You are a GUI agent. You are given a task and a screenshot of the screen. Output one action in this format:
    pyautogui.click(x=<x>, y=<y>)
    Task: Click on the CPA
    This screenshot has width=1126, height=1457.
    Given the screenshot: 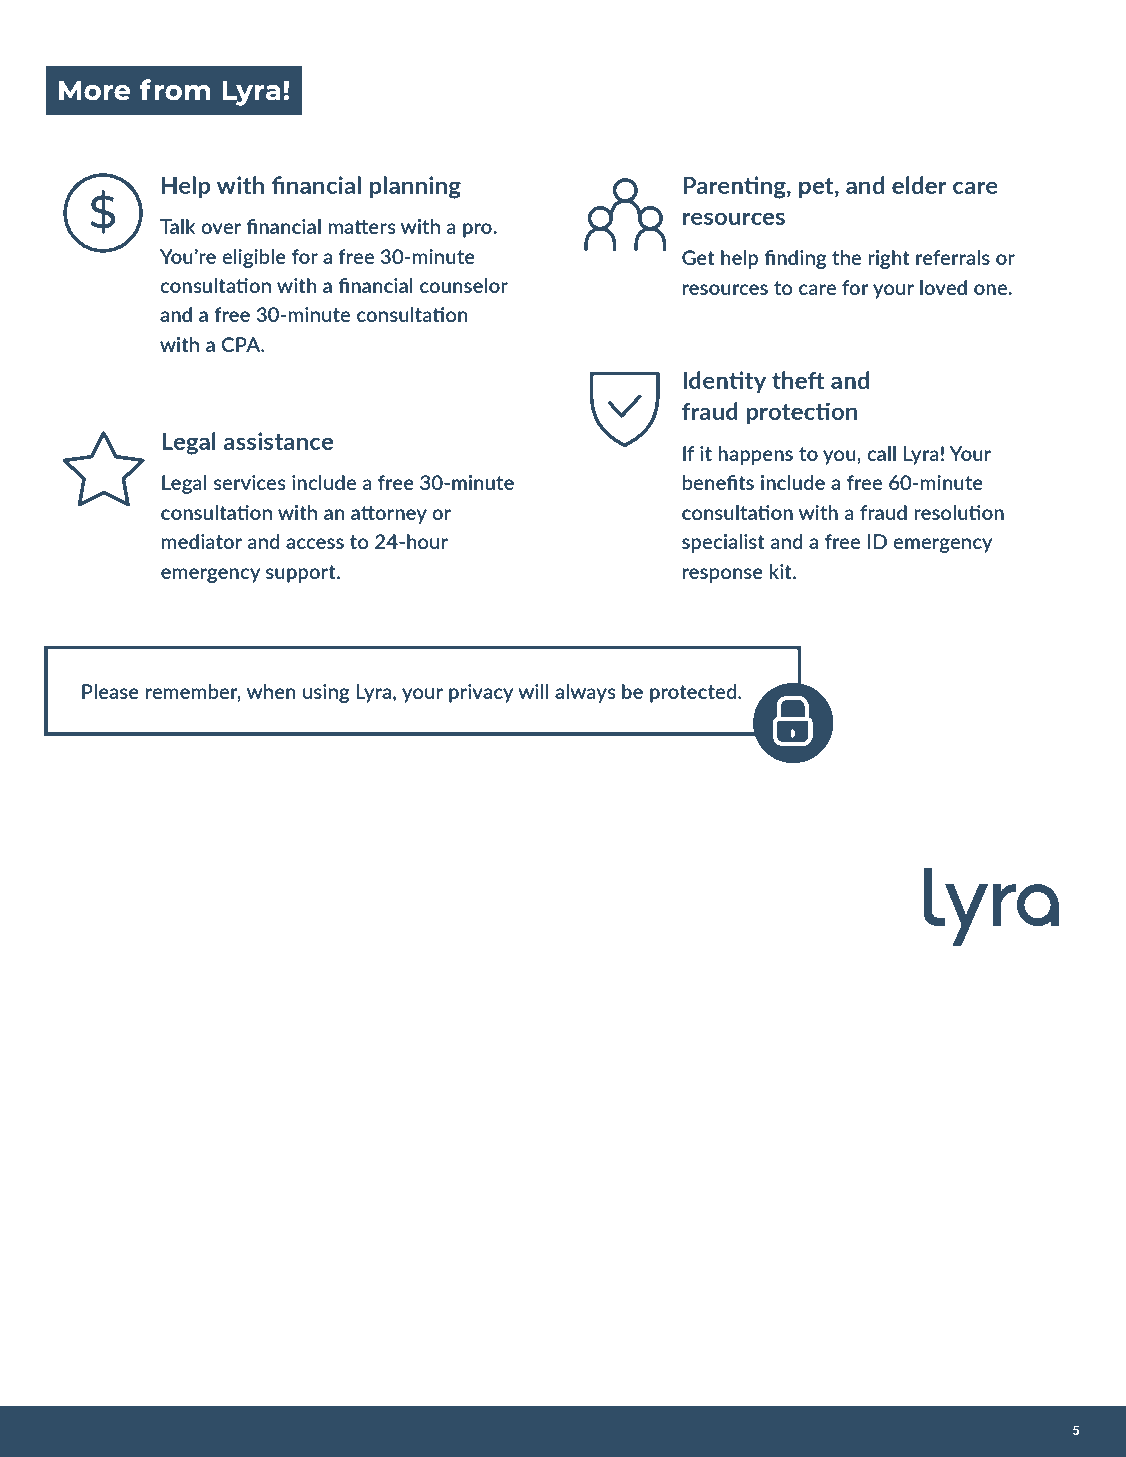 What is the action you would take?
    pyautogui.click(x=242, y=344)
